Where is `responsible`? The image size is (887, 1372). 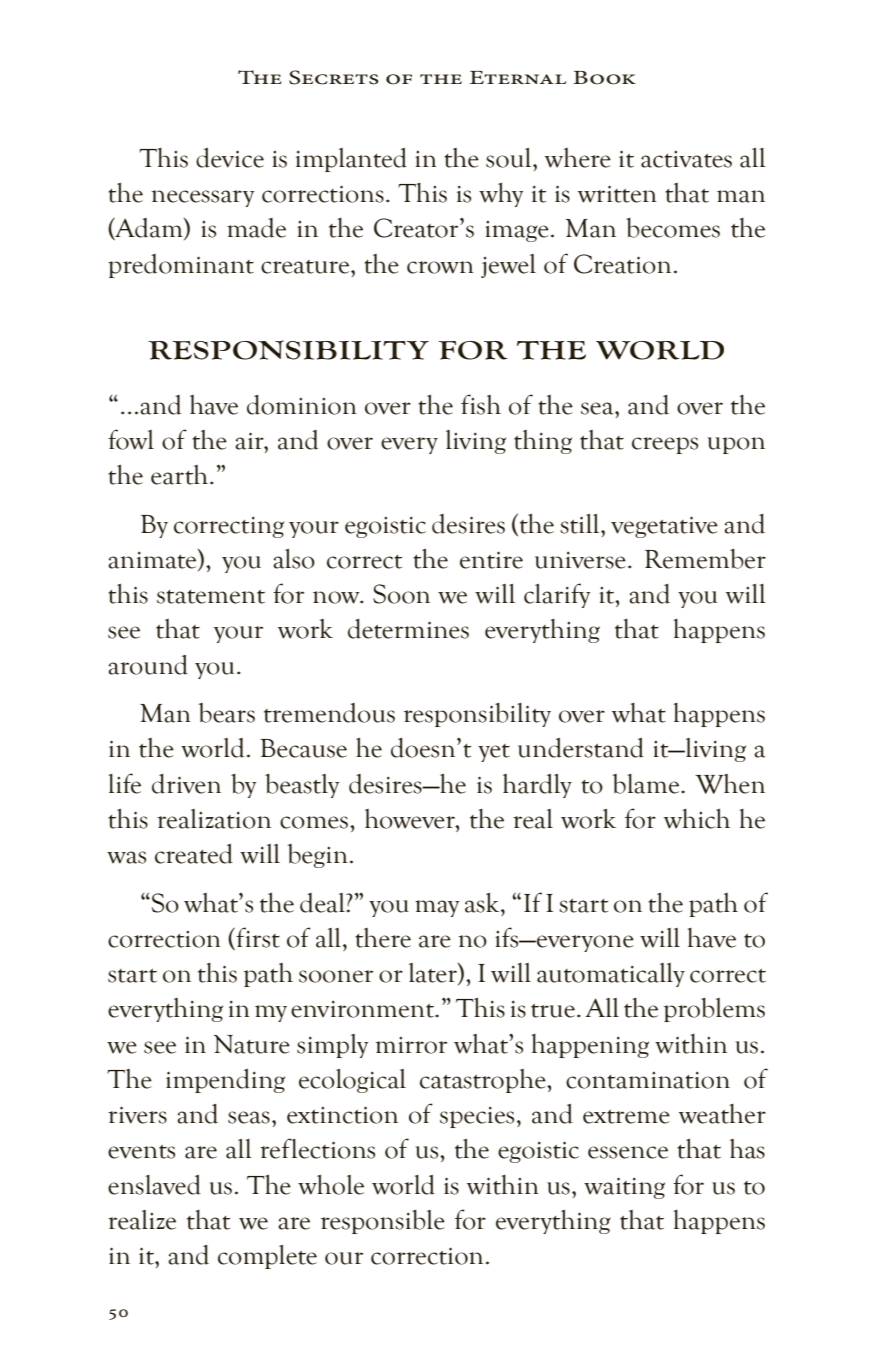
responsible is located at coordinates (383, 1222).
